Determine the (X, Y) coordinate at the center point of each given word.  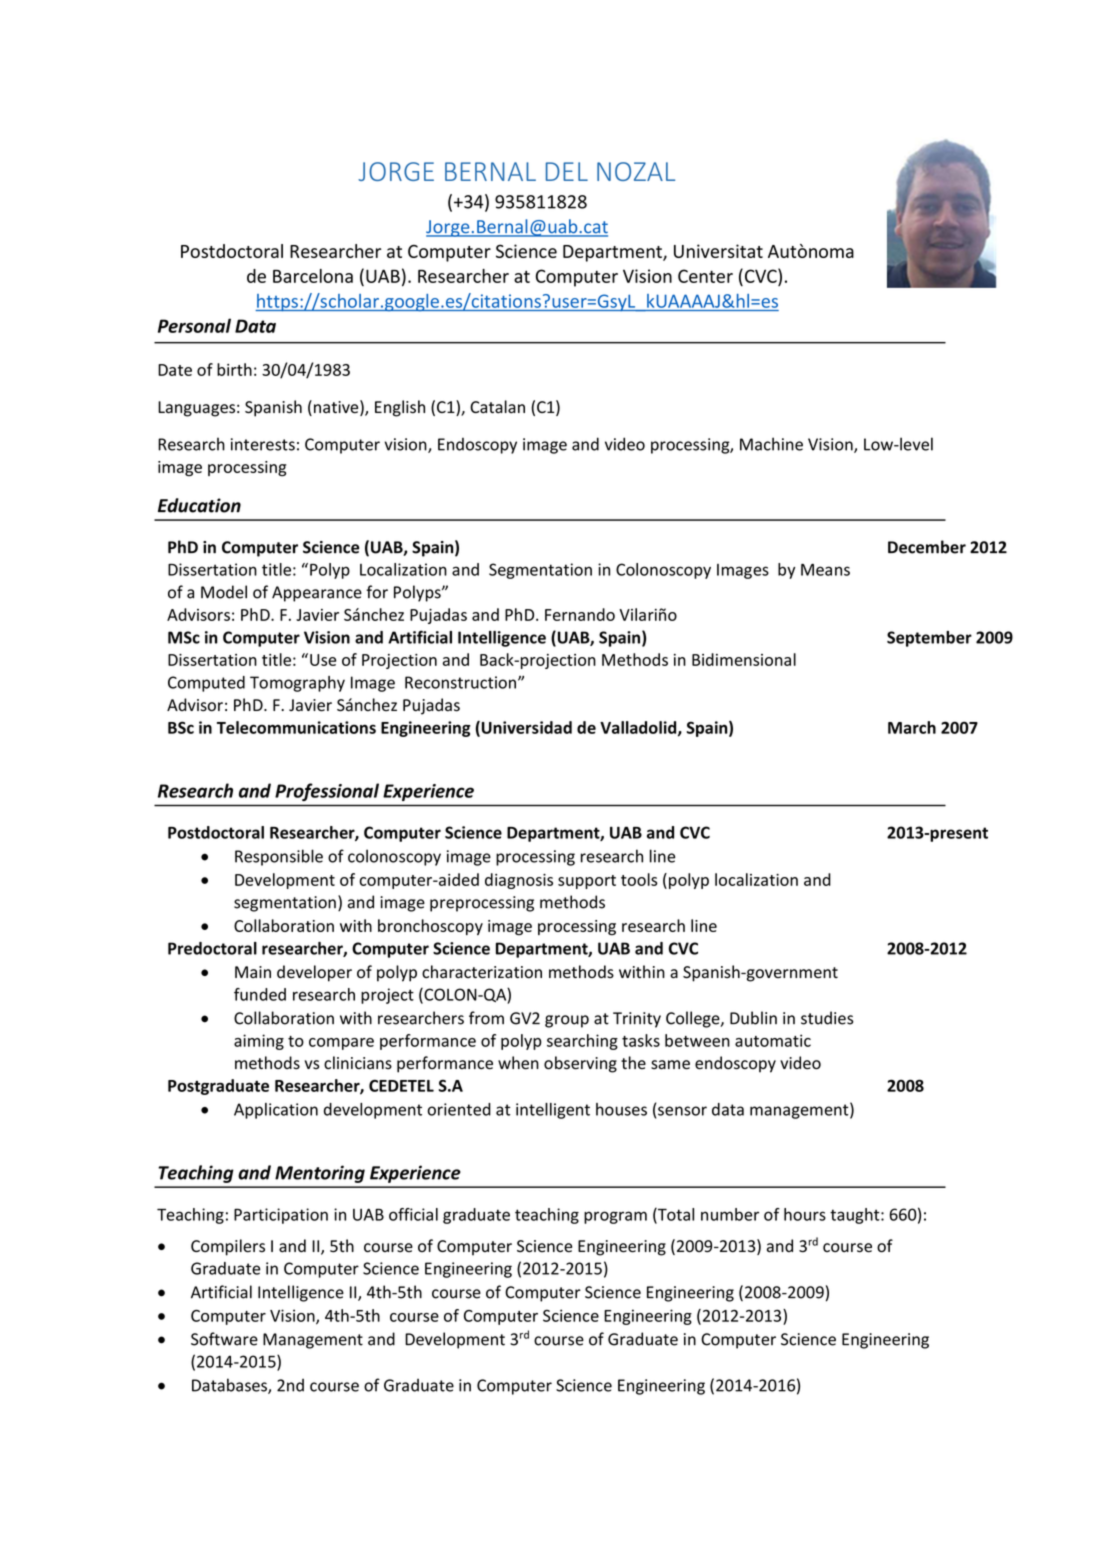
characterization (482, 972)
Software (224, 1339)
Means (825, 570)
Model (224, 592)
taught (856, 1216)
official (413, 1214)
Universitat (718, 251)
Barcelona (313, 276)
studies (827, 1018)
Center (705, 276)
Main (253, 972)
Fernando (580, 614)
